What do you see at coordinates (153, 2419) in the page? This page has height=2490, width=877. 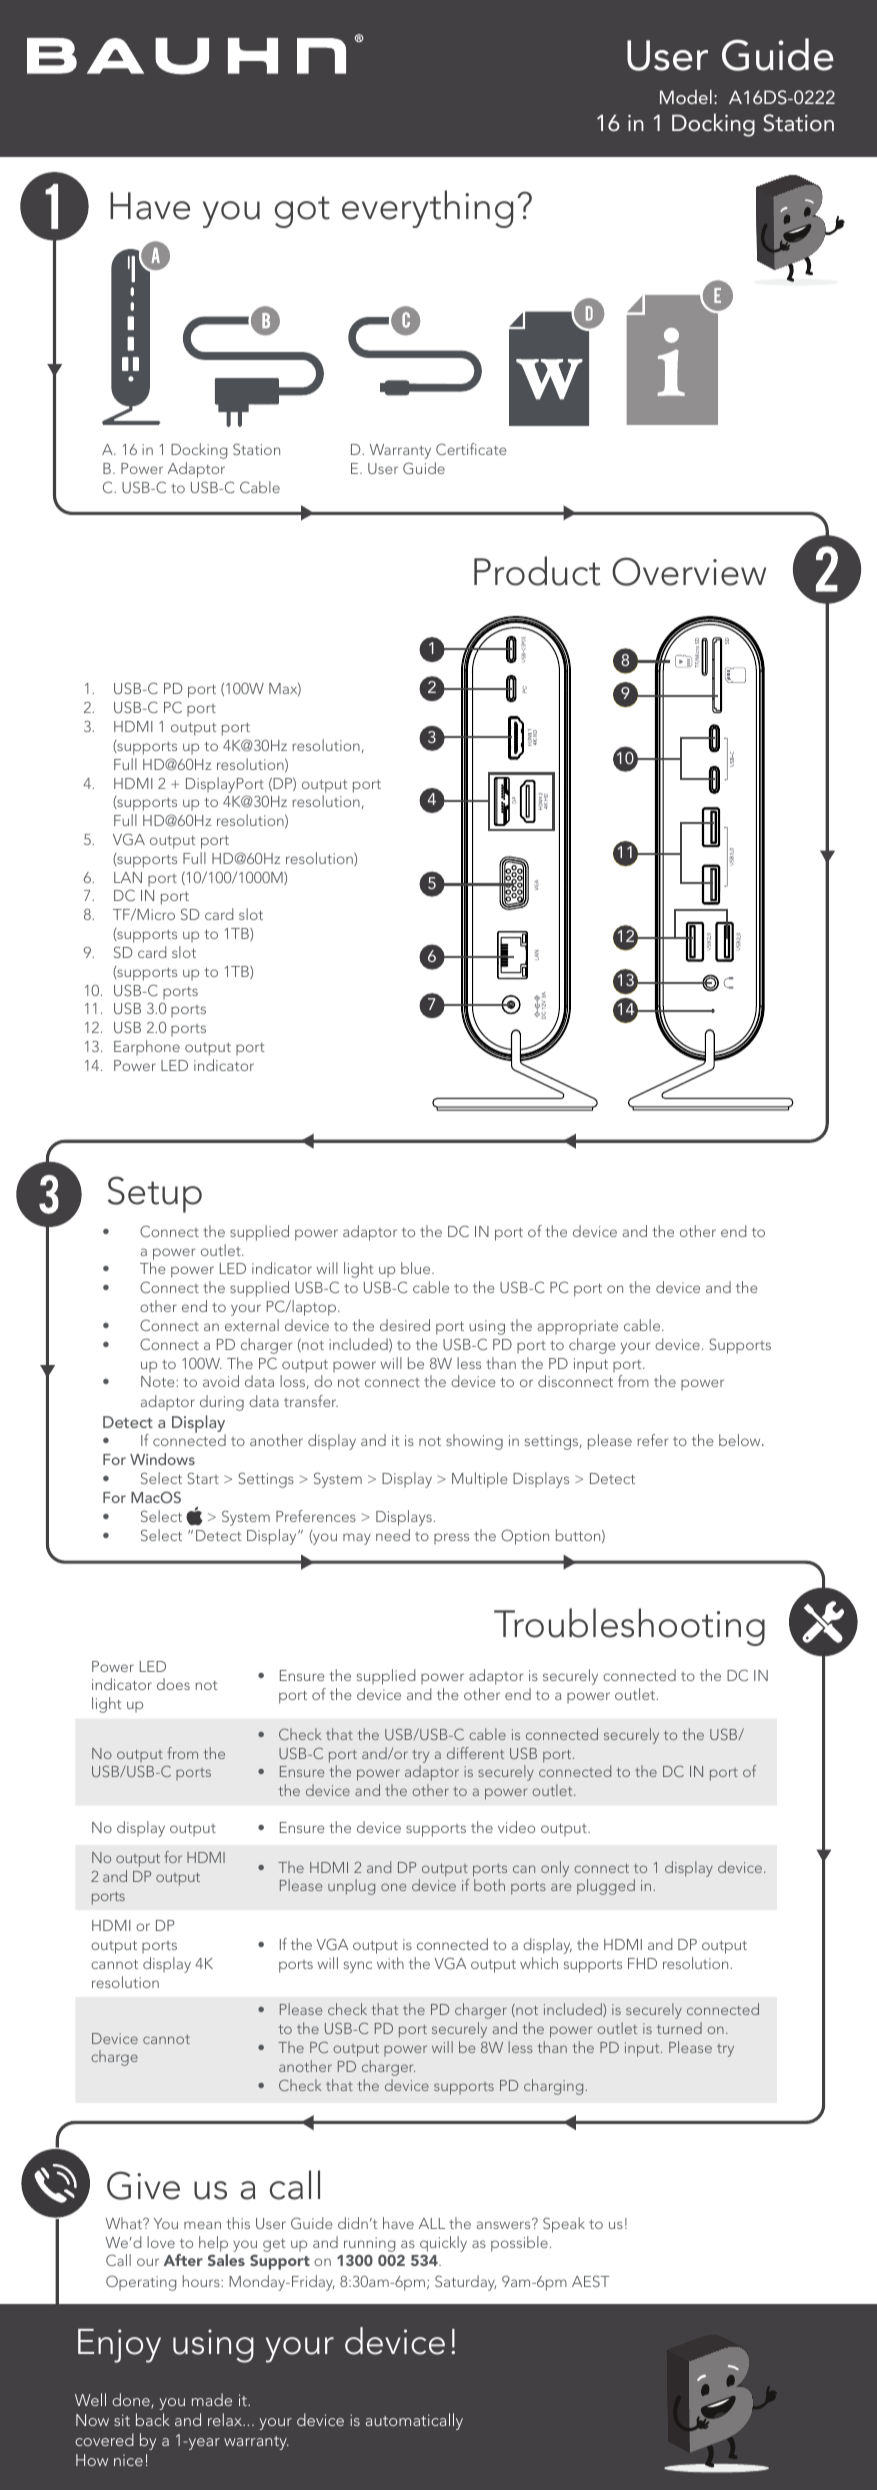 I see `back` at bounding box center [153, 2419].
